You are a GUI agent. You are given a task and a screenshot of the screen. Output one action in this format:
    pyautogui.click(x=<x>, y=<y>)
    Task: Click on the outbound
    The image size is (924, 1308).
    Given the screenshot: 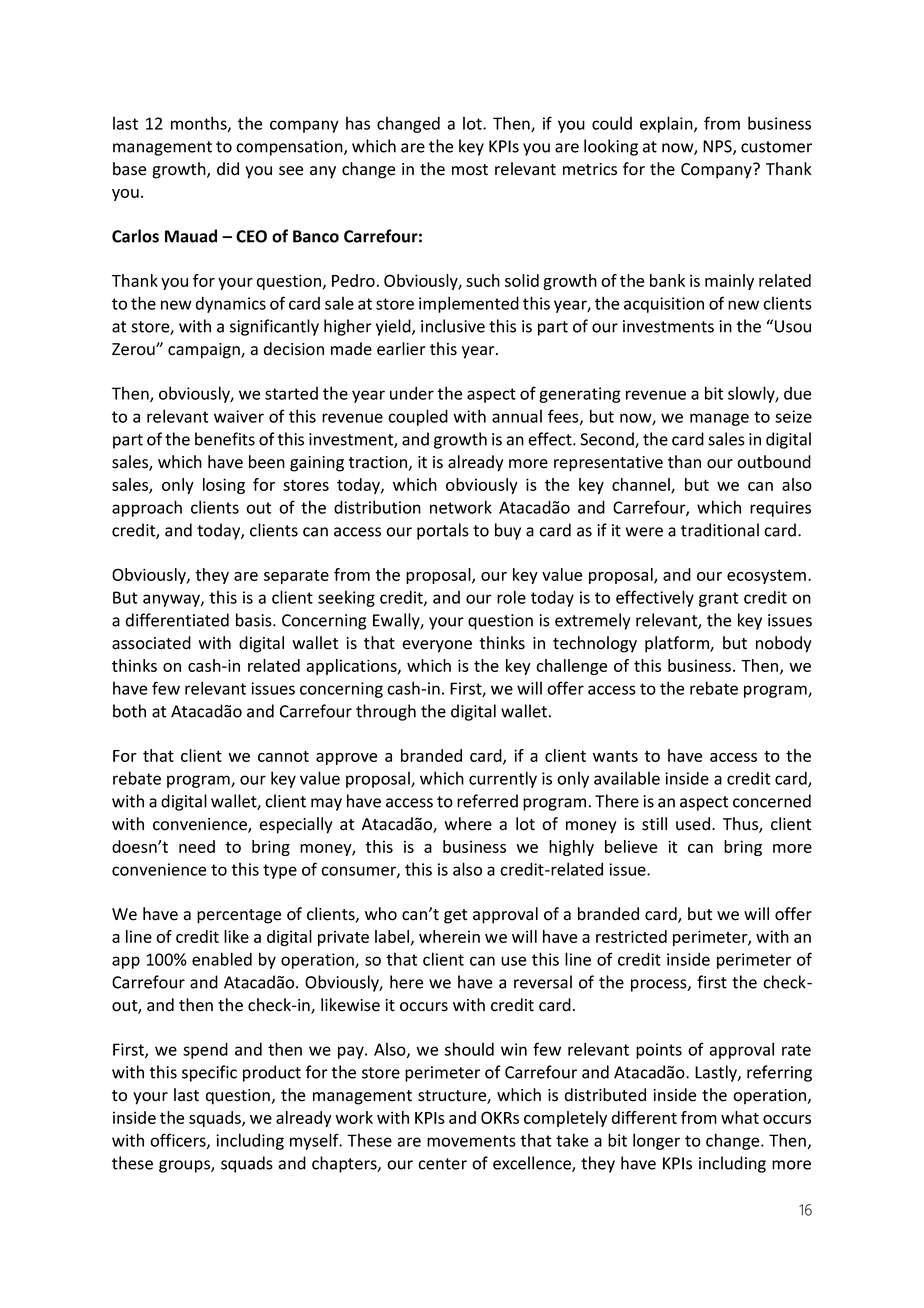 What is the action you would take?
    pyautogui.click(x=774, y=462)
